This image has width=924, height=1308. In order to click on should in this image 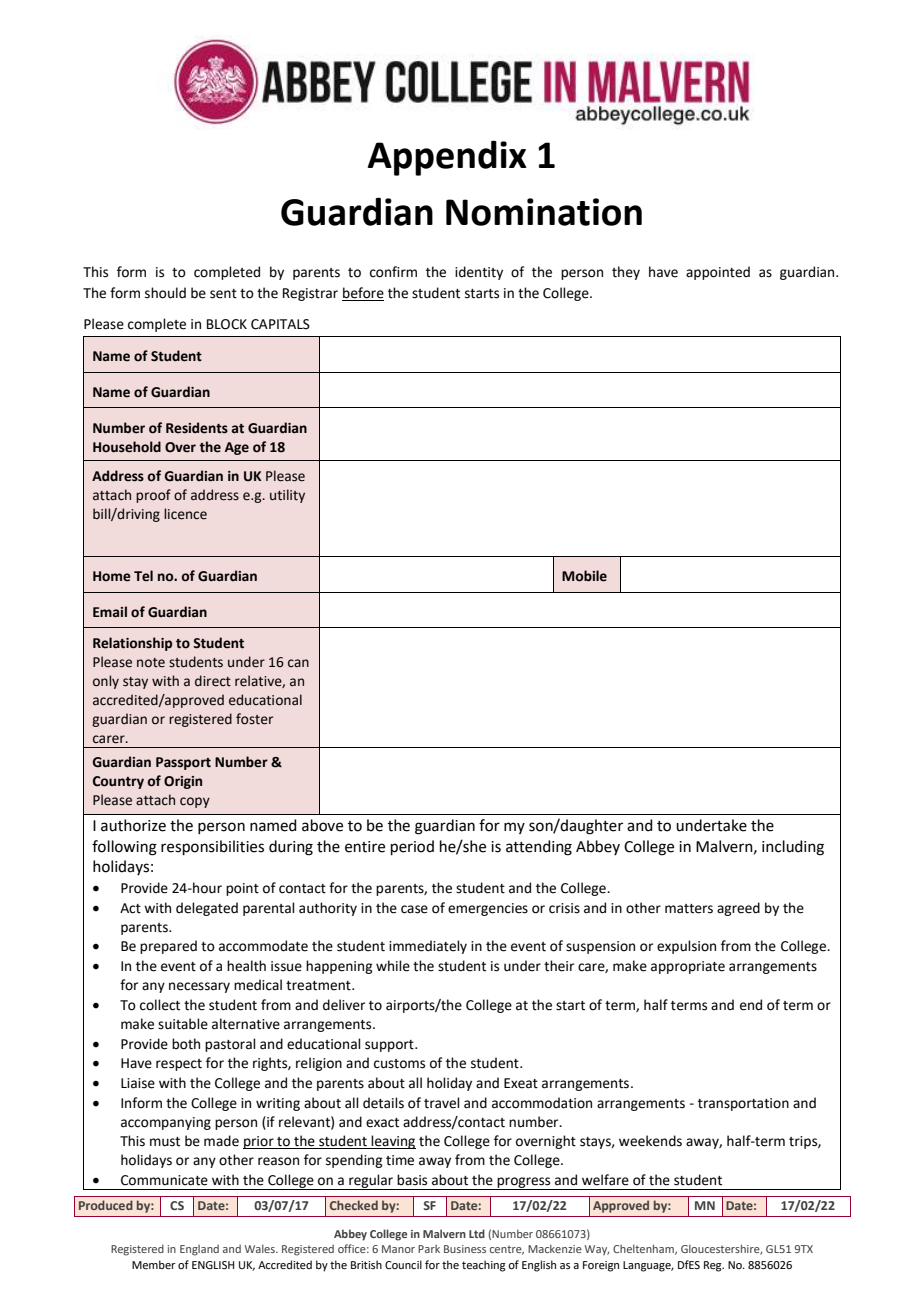, I will do `click(165, 293)`.
